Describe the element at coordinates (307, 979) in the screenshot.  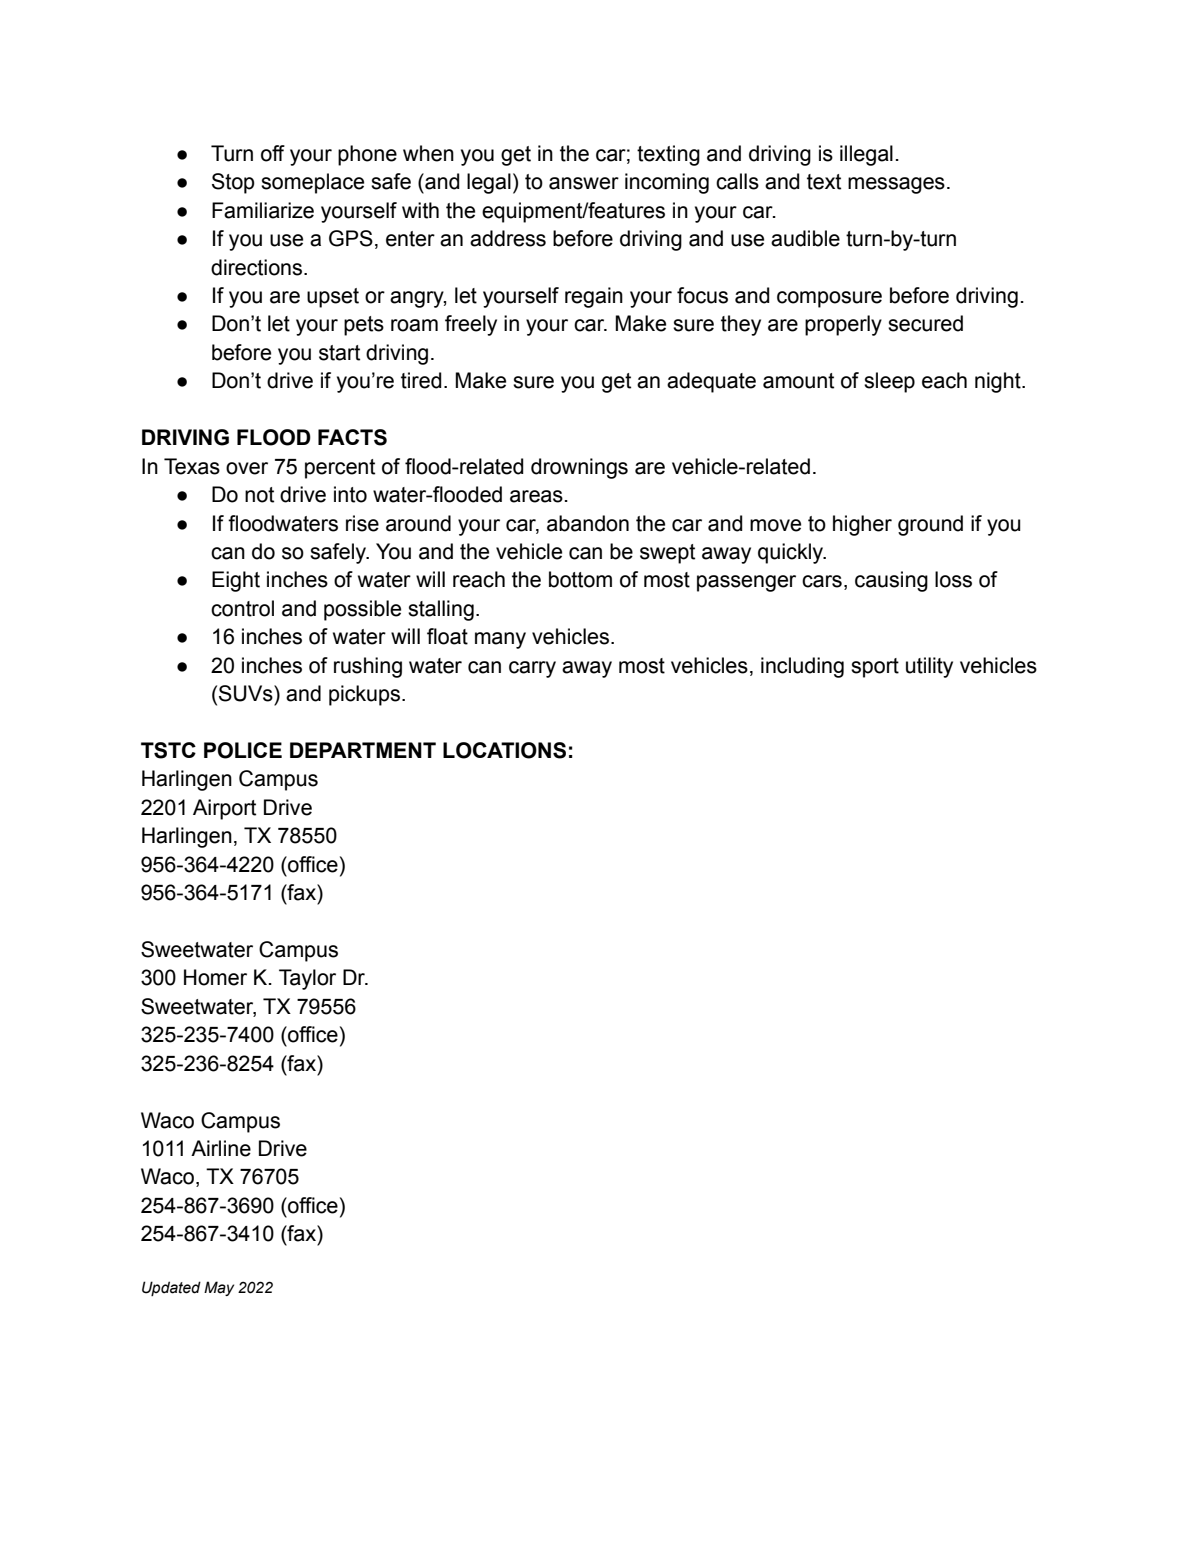
I see `Taylor` at that location.
